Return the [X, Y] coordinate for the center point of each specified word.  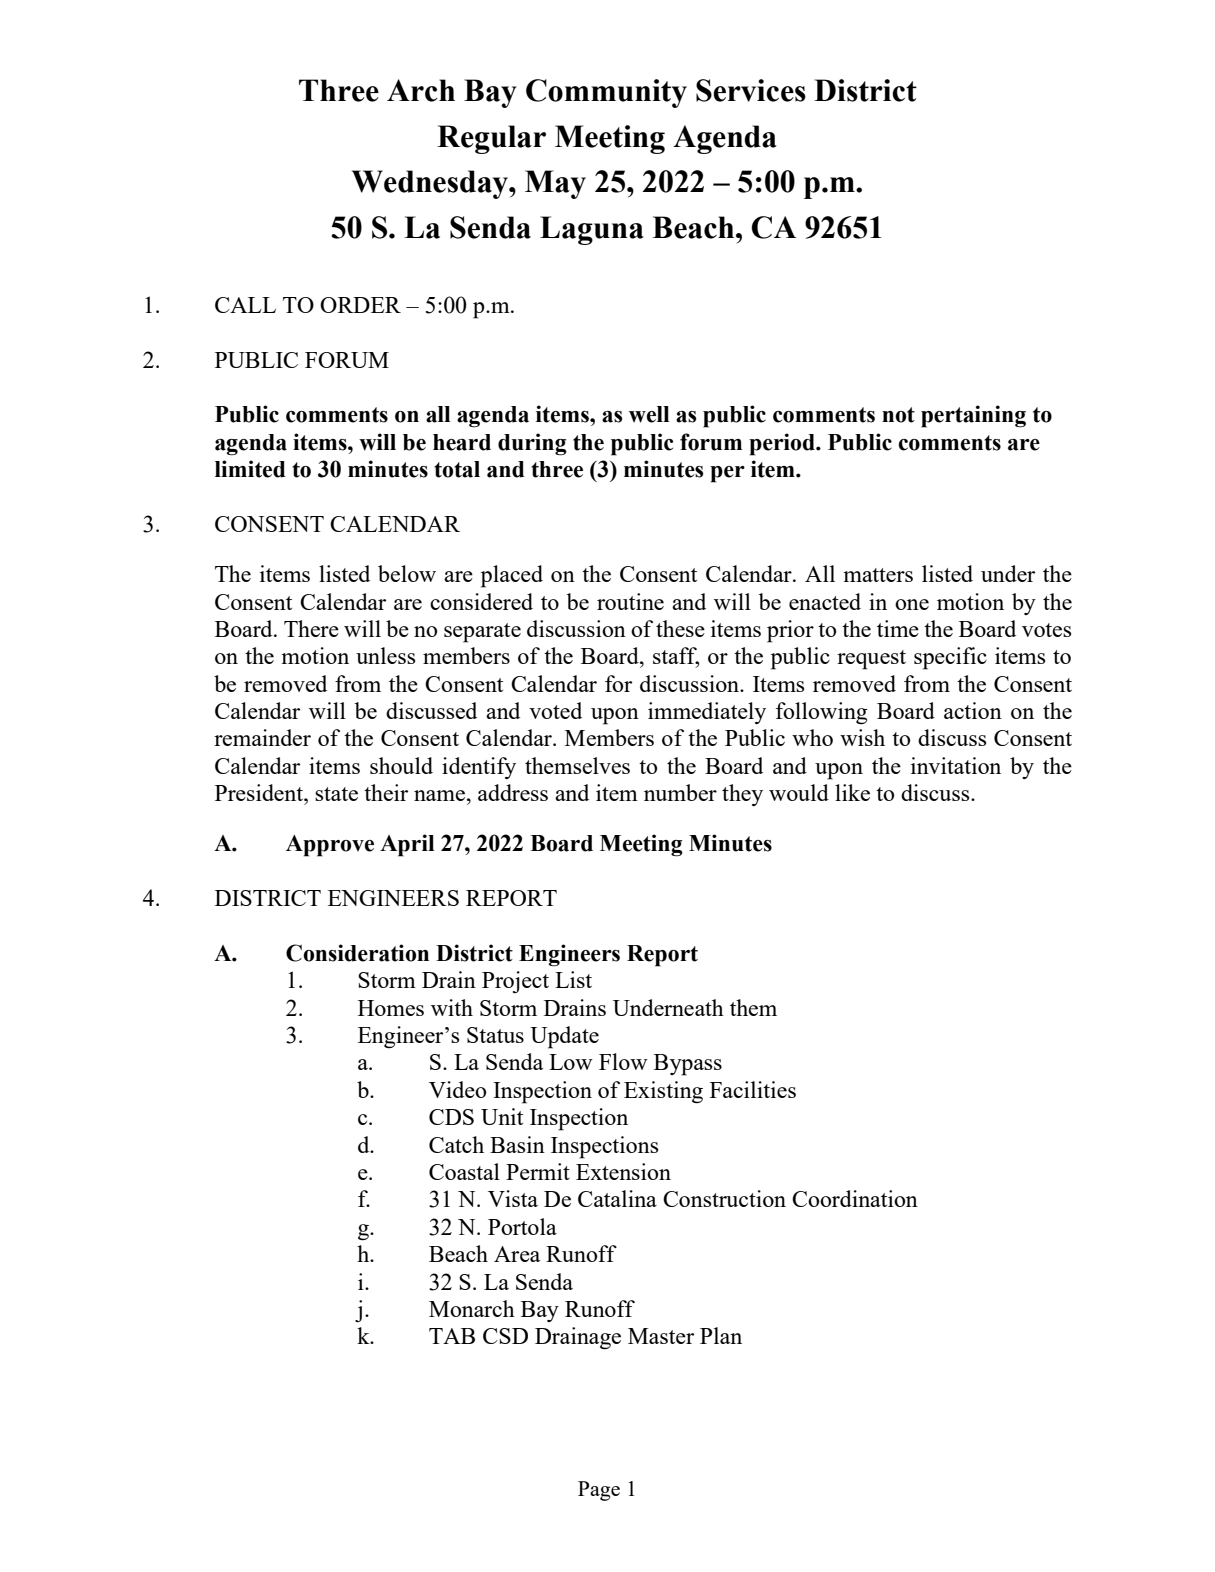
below [407, 573]
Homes [391, 1008]
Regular [491, 139]
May [555, 184]
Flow [623, 1061]
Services [751, 90]
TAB [452, 1336]
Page [599, 1491]
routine [630, 601]
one [912, 604]
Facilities [753, 1089]
